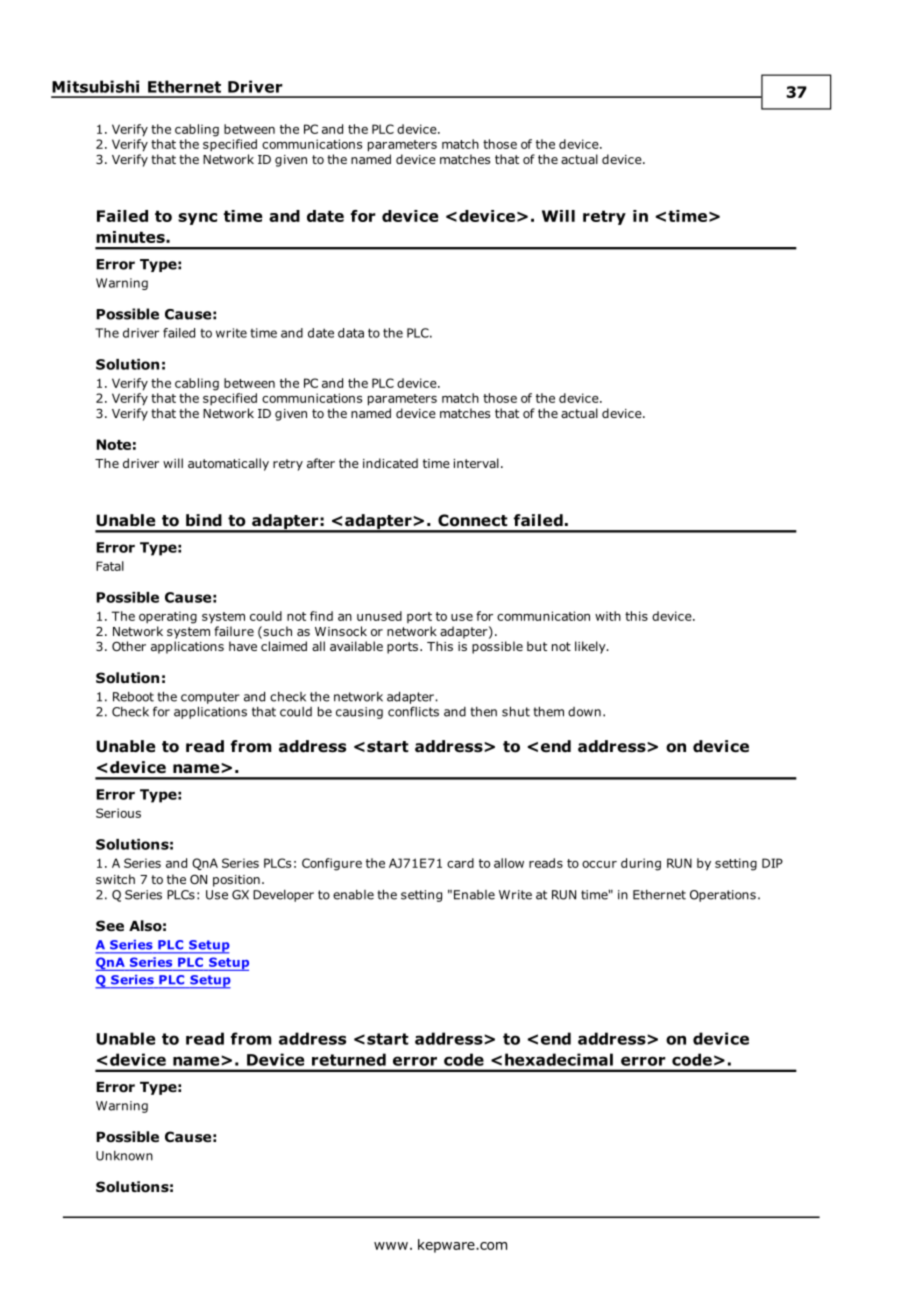 This screenshot has height=1308, width=924. What do you see at coordinates (641, 864) in the screenshot?
I see `during` at bounding box center [641, 864].
